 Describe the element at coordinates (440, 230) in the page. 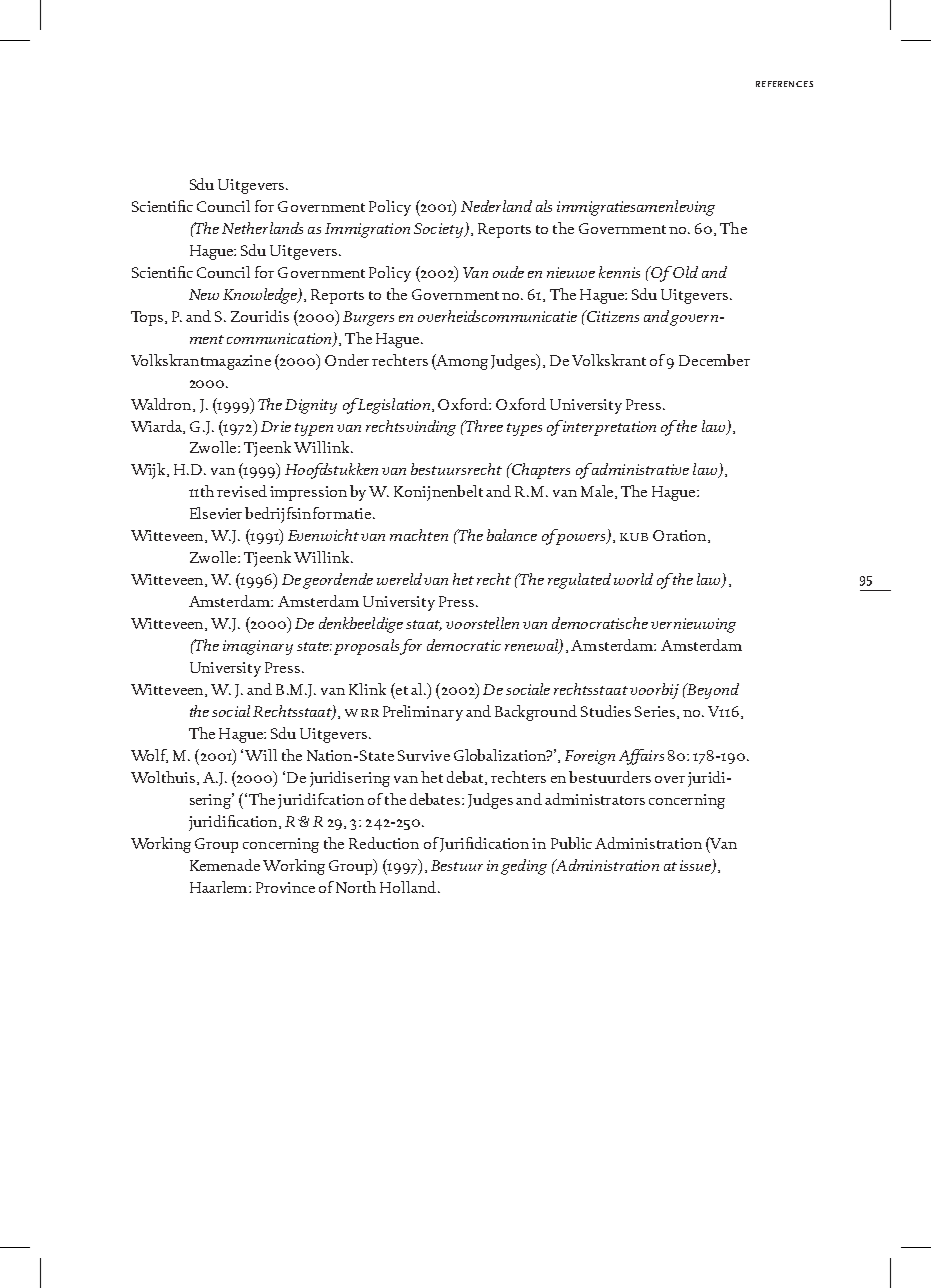

I see `Society` at that location.
